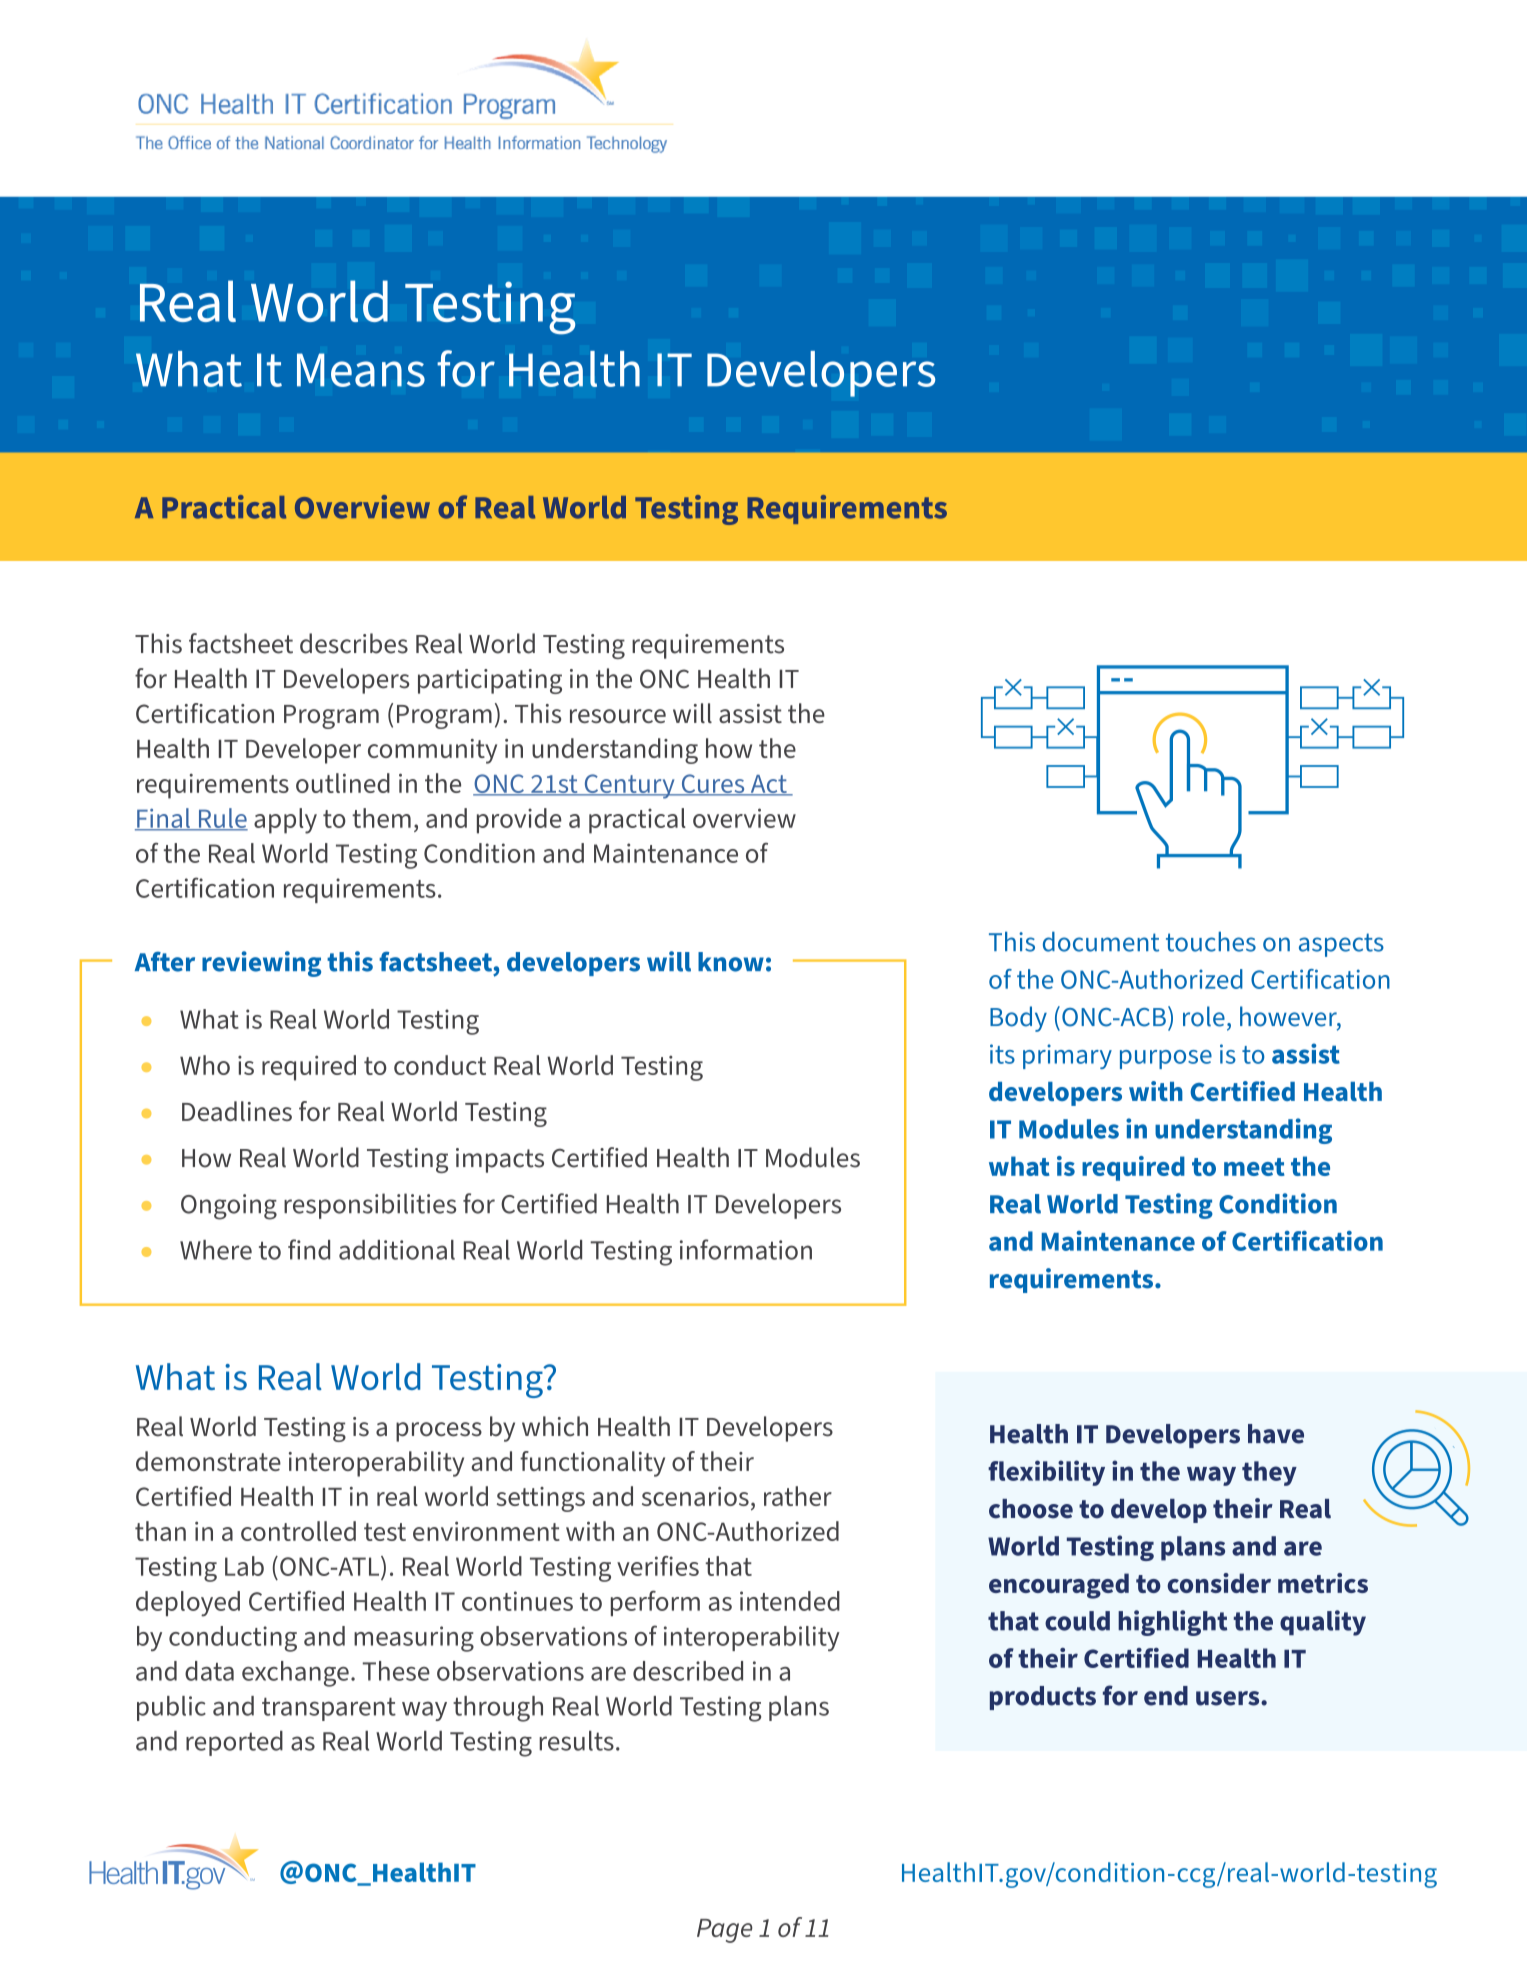 Image resolution: width=1527 pixels, height=1976 pixels. Describe the element at coordinates (1211, 941) in the document. I see `touches` at that location.
